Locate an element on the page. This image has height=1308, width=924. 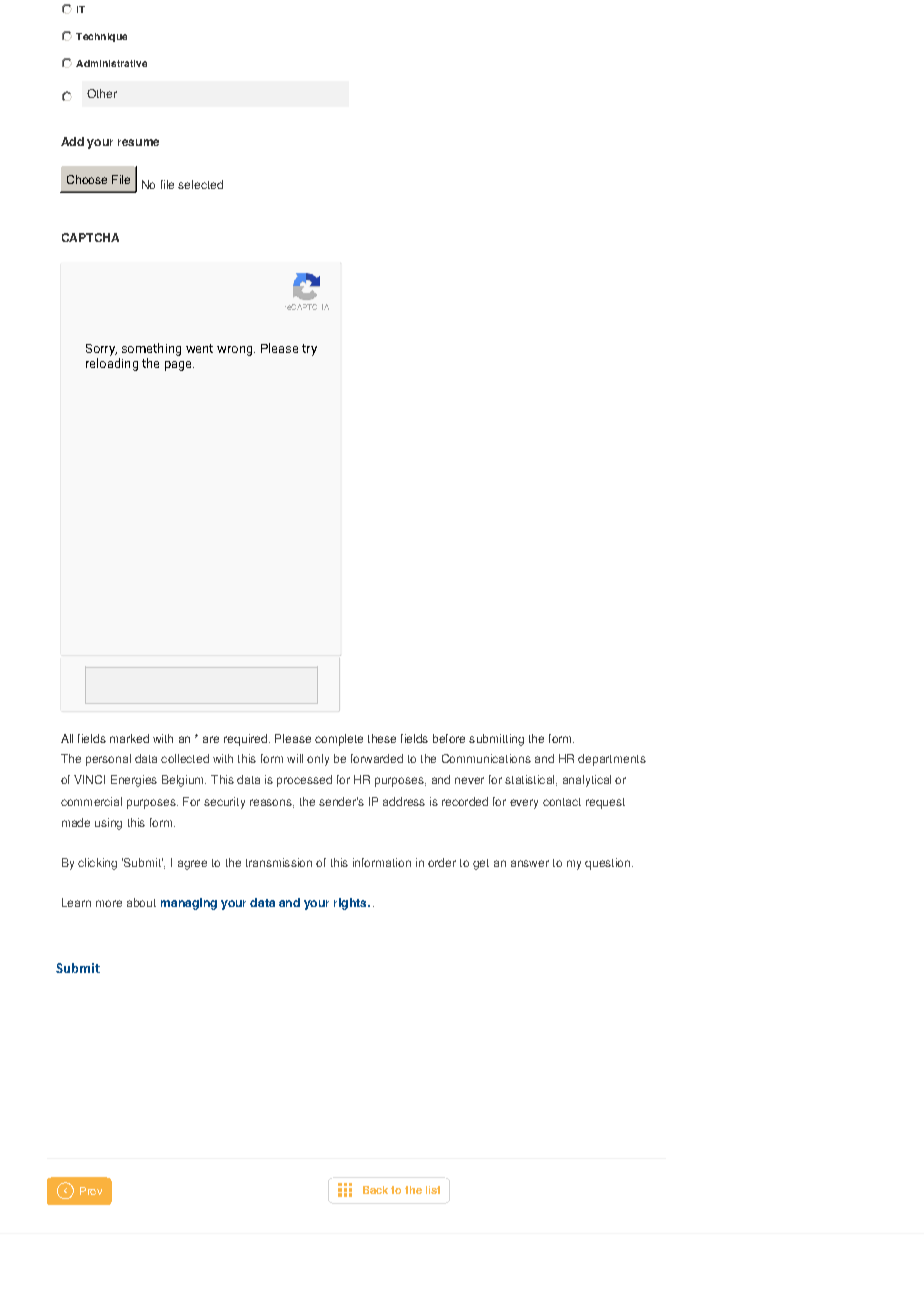
rights is located at coordinates (351, 904).
